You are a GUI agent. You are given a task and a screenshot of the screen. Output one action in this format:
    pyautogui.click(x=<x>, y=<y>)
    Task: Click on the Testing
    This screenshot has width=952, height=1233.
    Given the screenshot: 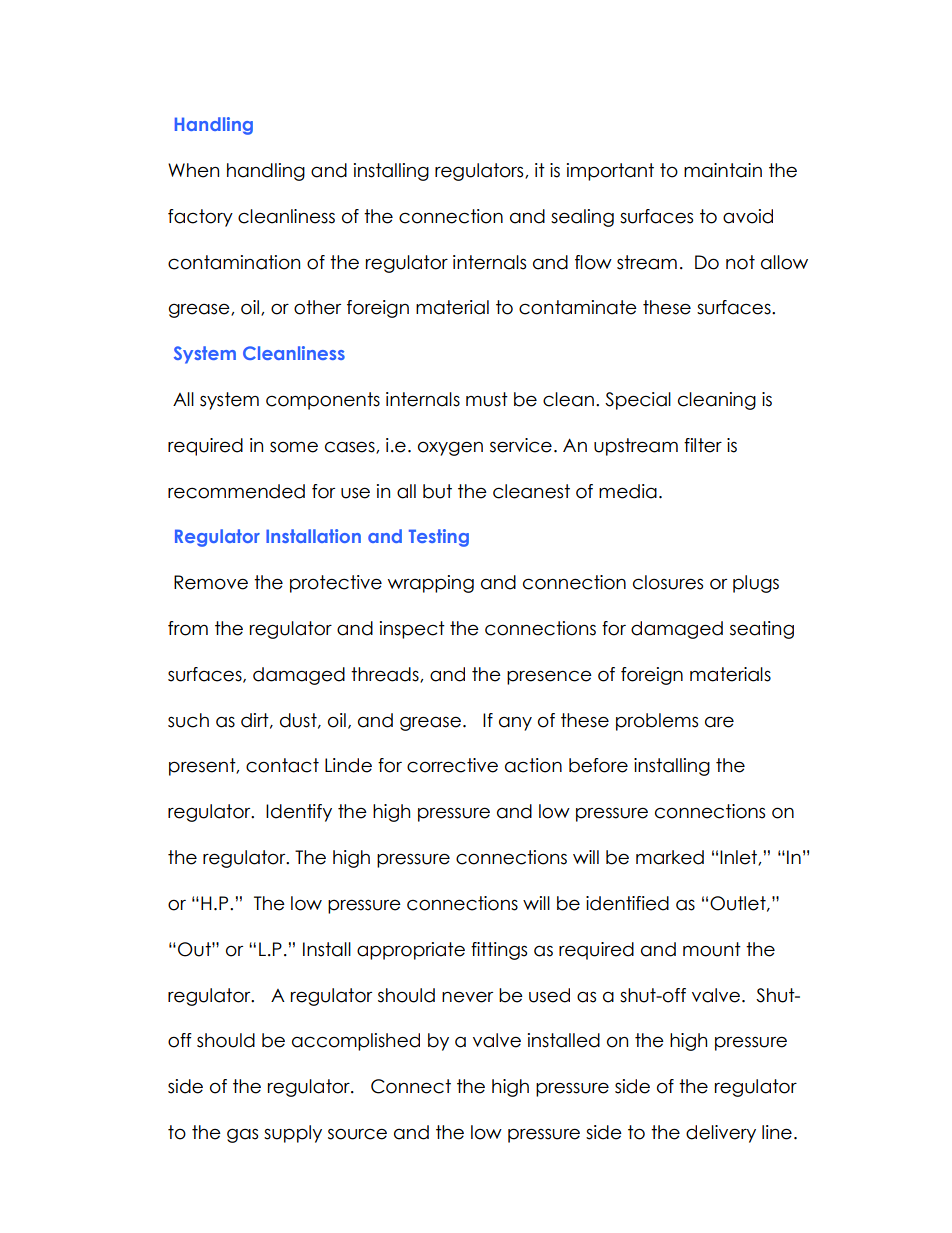 What is the action you would take?
    pyautogui.click(x=439, y=538)
